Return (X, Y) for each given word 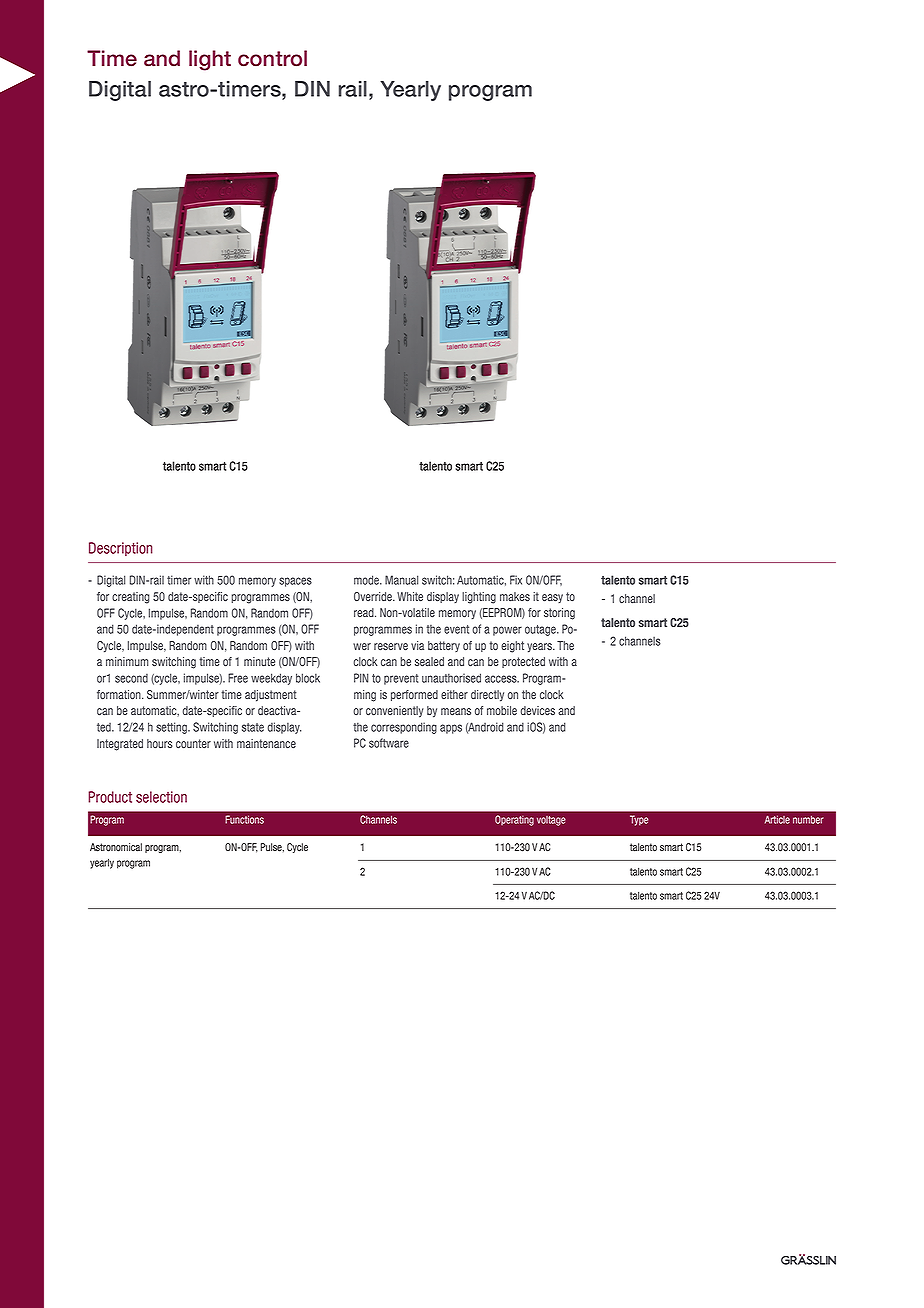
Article (777, 819)
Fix (516, 580)
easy (552, 598)
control (272, 58)
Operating (514, 820)
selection (161, 797)
